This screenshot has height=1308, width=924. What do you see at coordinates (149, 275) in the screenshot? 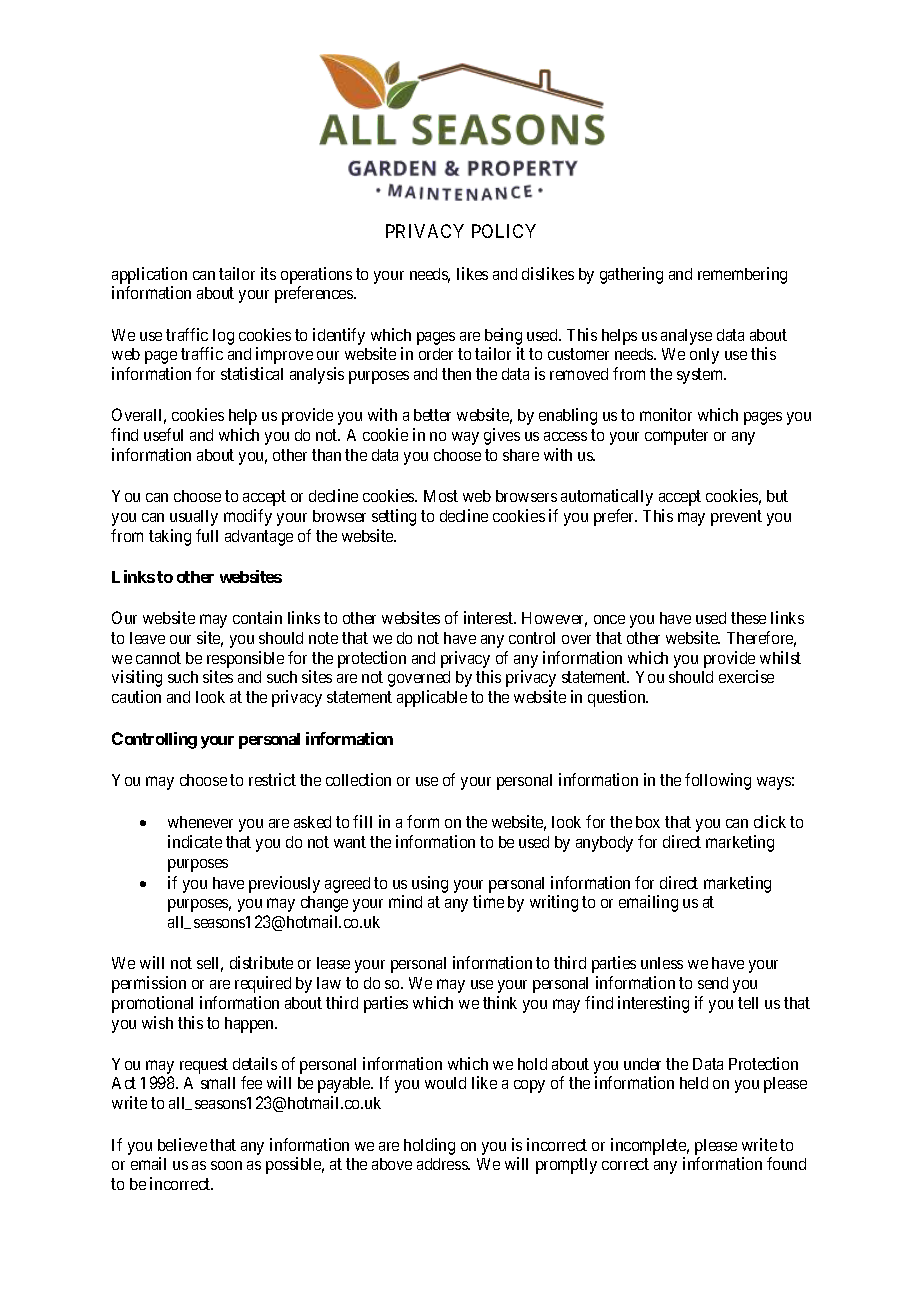
I see `application` at bounding box center [149, 275].
